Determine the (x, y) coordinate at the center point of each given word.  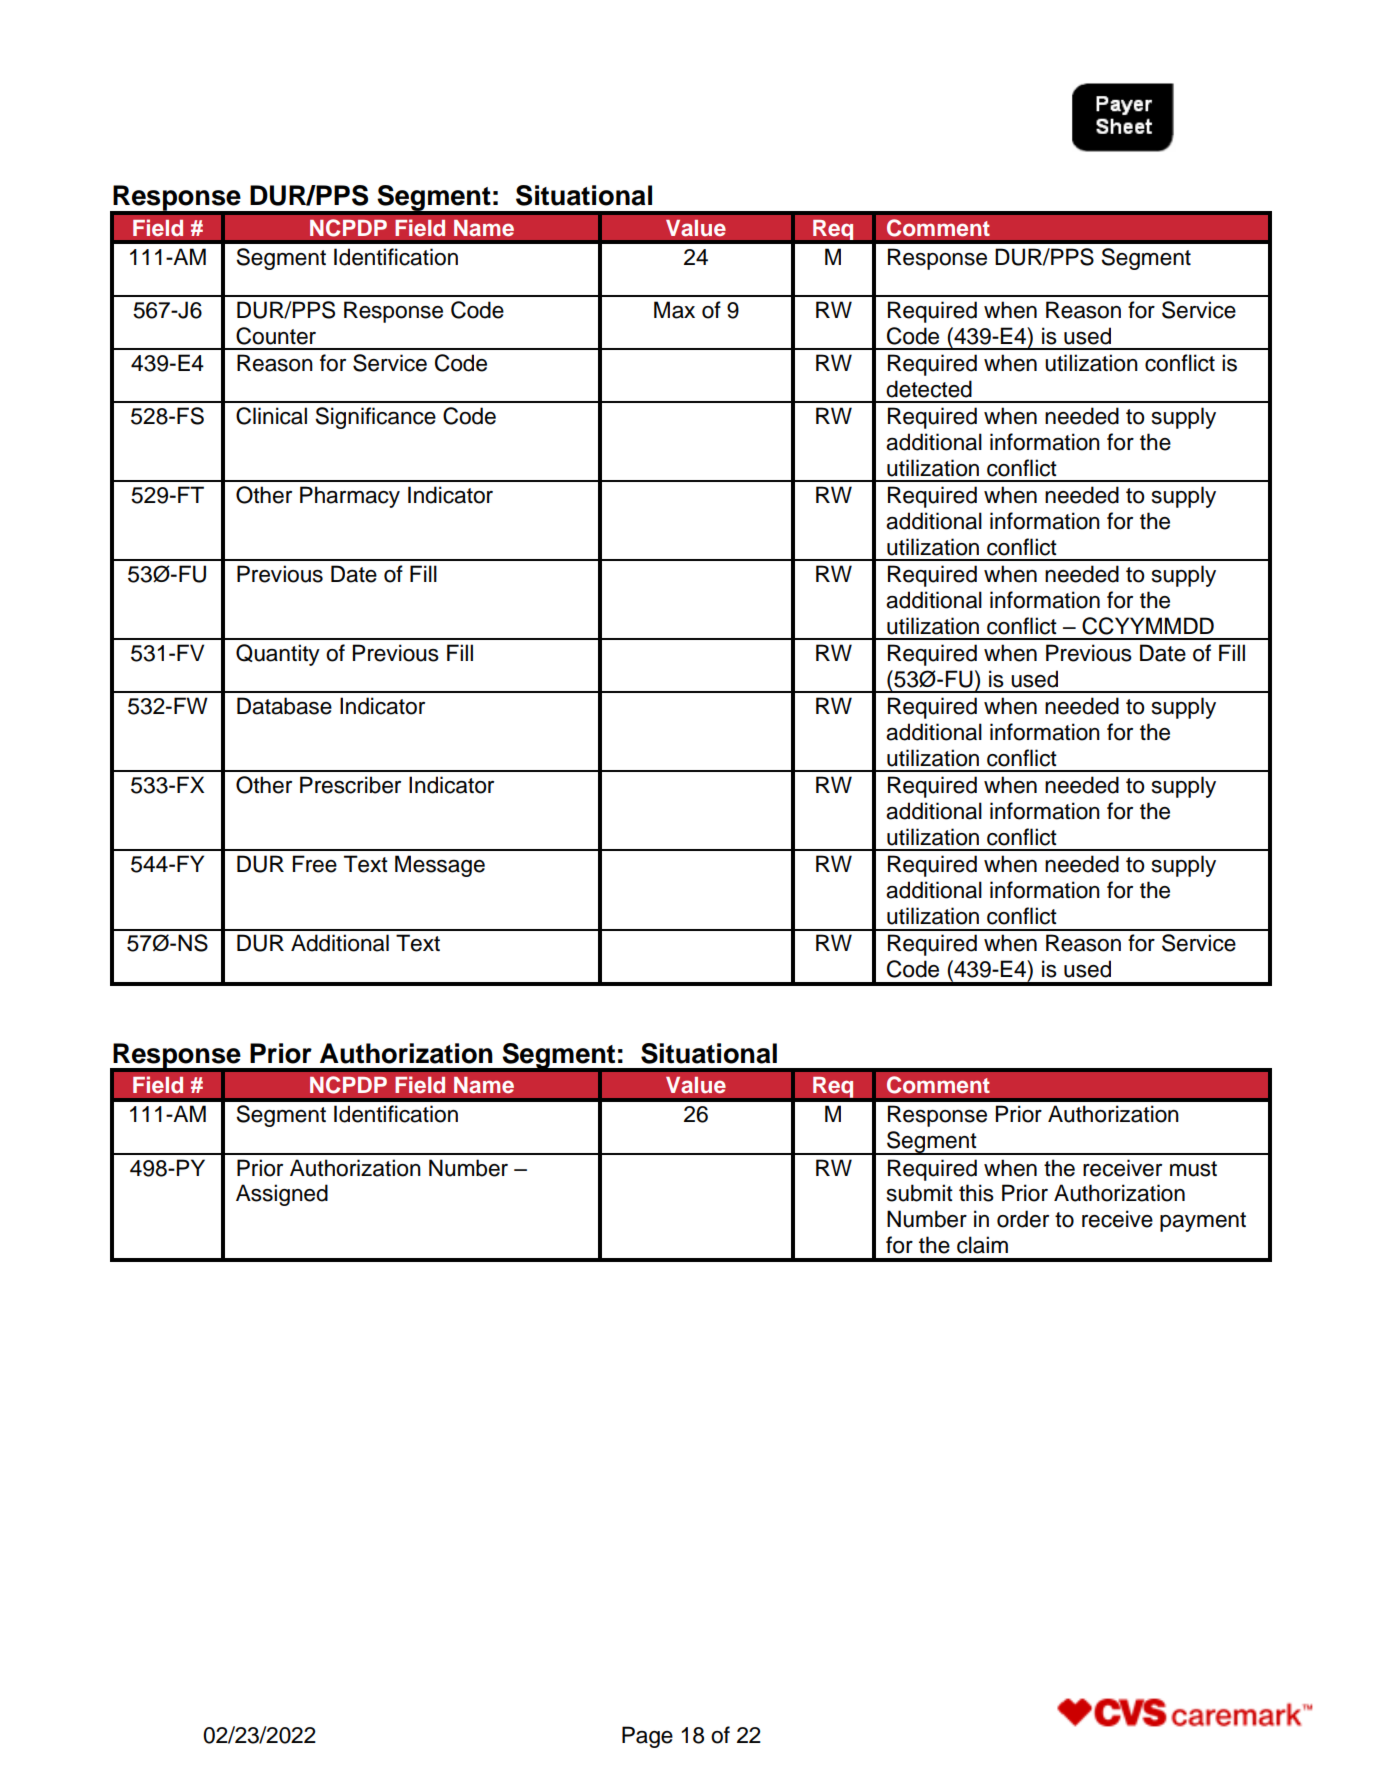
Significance (375, 418)
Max (674, 310)
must (1193, 1169)
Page (647, 1737)
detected (929, 389)
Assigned (282, 1195)
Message (440, 866)
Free (315, 864)
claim (982, 1245)
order (1023, 1219)
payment (1203, 1222)
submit (920, 1193)
